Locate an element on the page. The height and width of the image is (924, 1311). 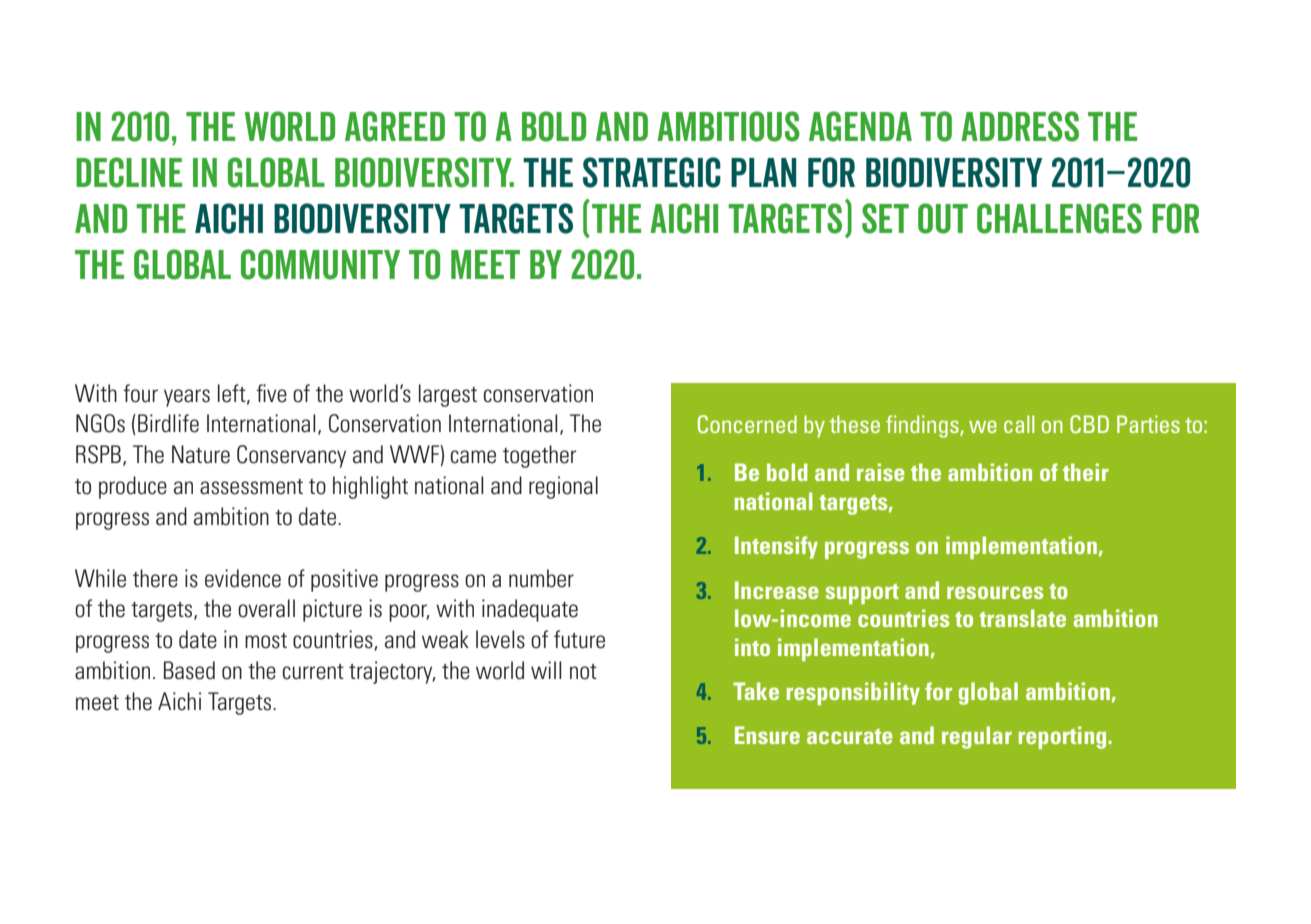
resources is located at coordinates (995, 592).
